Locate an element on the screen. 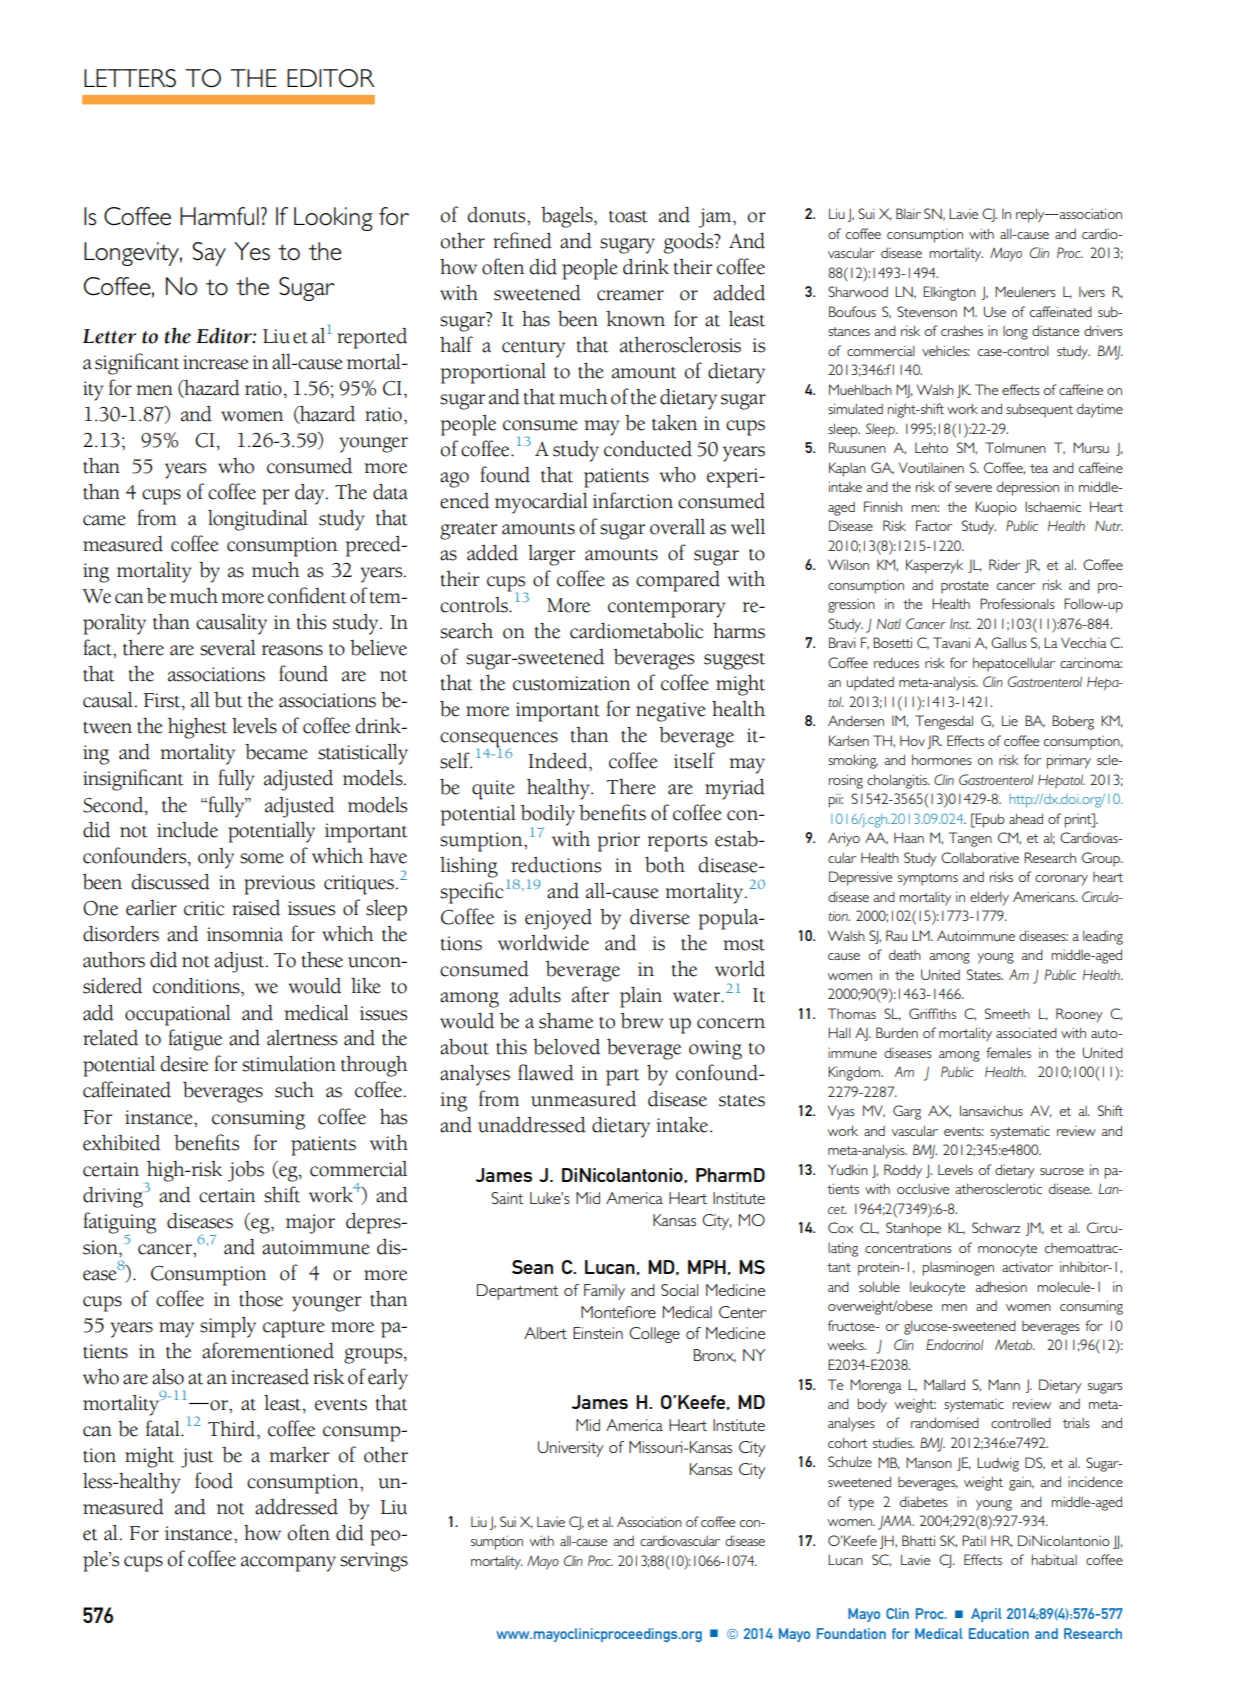  Say is located at coordinates (209, 254).
